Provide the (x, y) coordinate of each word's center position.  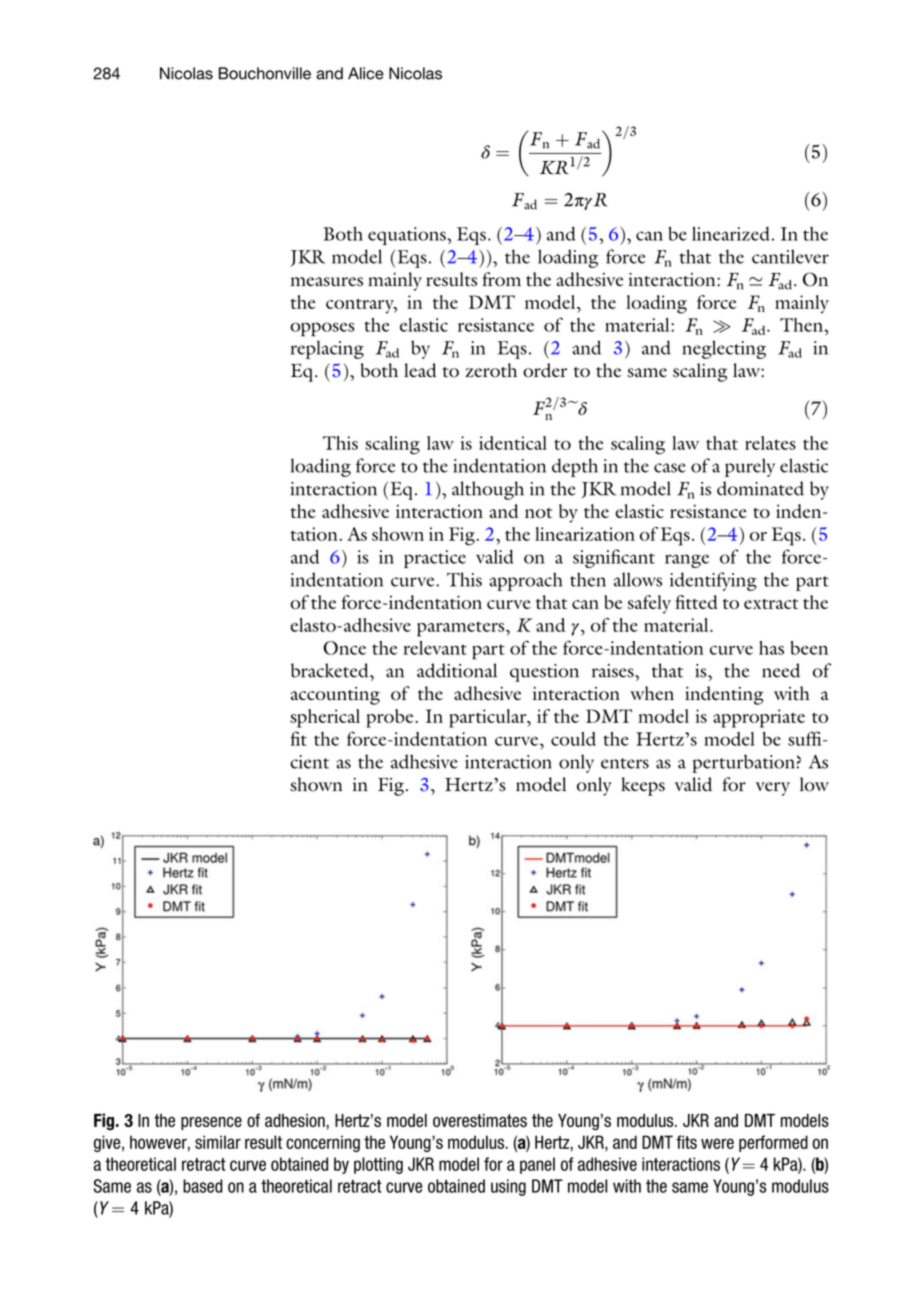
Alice (366, 73)
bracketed (331, 670)
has (771, 648)
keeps (643, 786)
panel (537, 1165)
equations (408, 236)
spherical (325, 718)
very (773, 789)
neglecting (724, 349)
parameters (462, 629)
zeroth (491, 370)
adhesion (295, 1120)
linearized (731, 233)
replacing (327, 349)
